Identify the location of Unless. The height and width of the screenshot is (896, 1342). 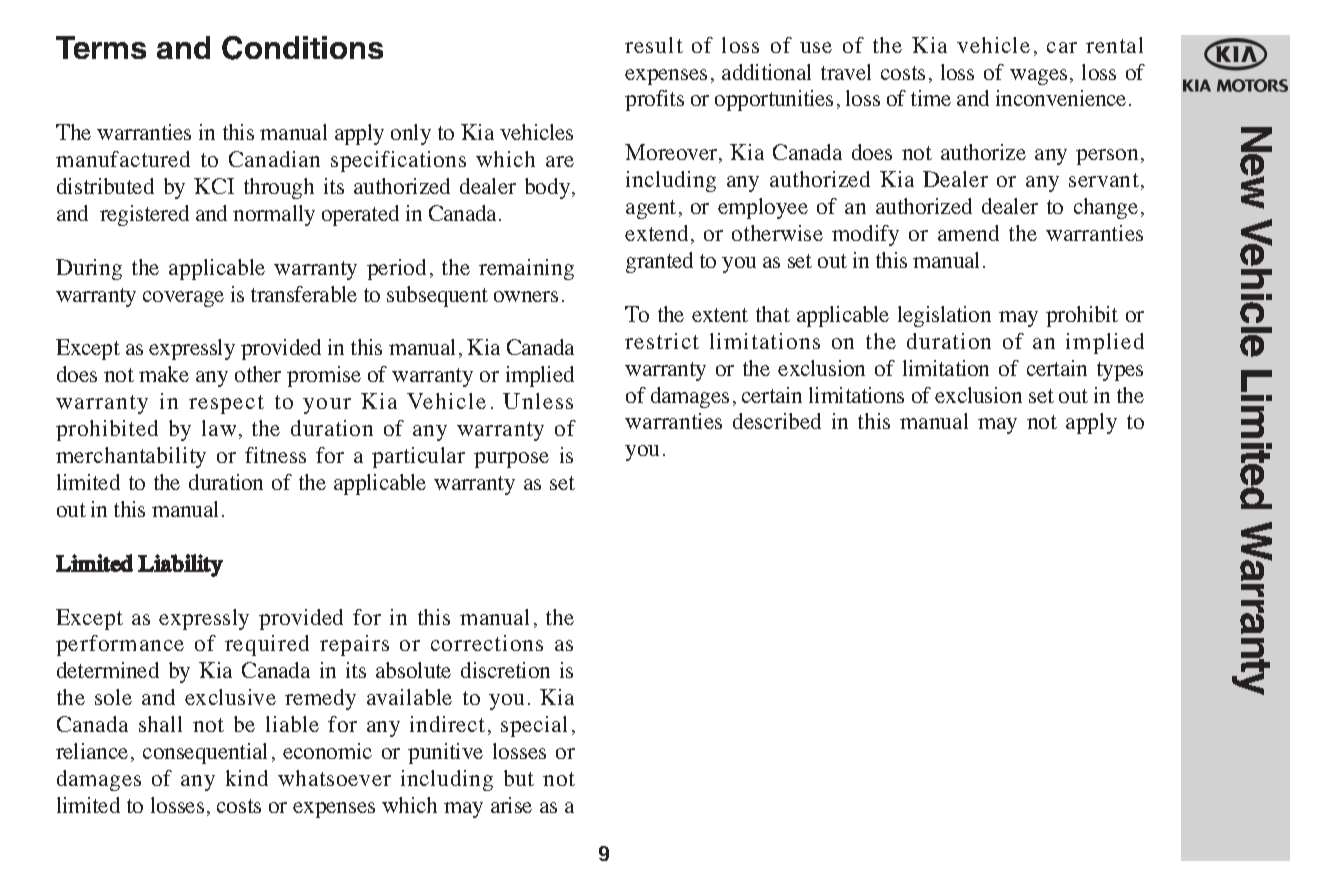
(538, 401).
